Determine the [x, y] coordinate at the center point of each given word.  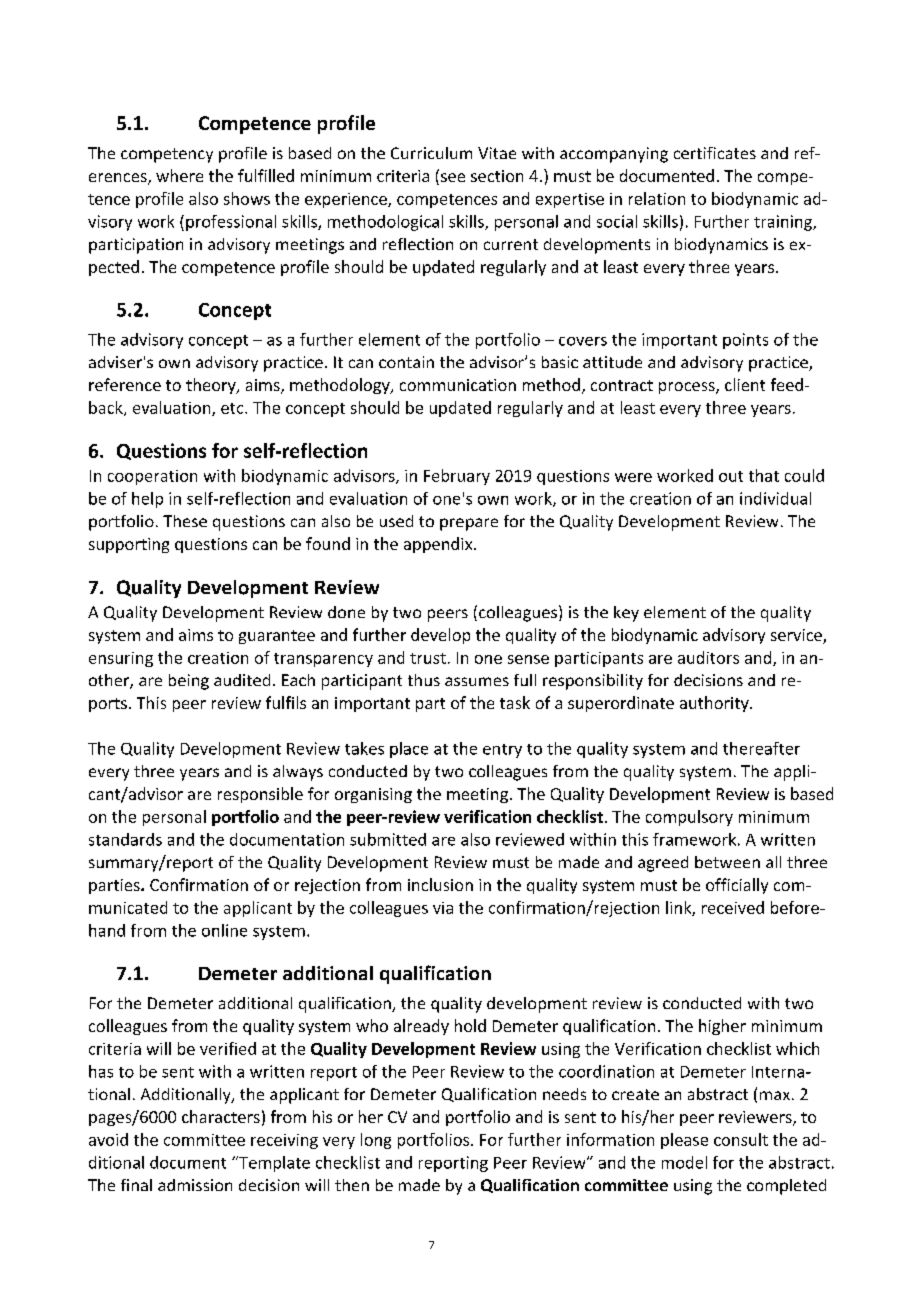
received [733, 907]
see [453, 177]
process [688, 388]
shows [247, 198]
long [376, 1141]
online [224, 930]
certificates [715, 153]
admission [195, 1185]
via [443, 908]
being [189, 682]
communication [458, 385]
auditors [708, 657]
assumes [477, 681]
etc [233, 408]
